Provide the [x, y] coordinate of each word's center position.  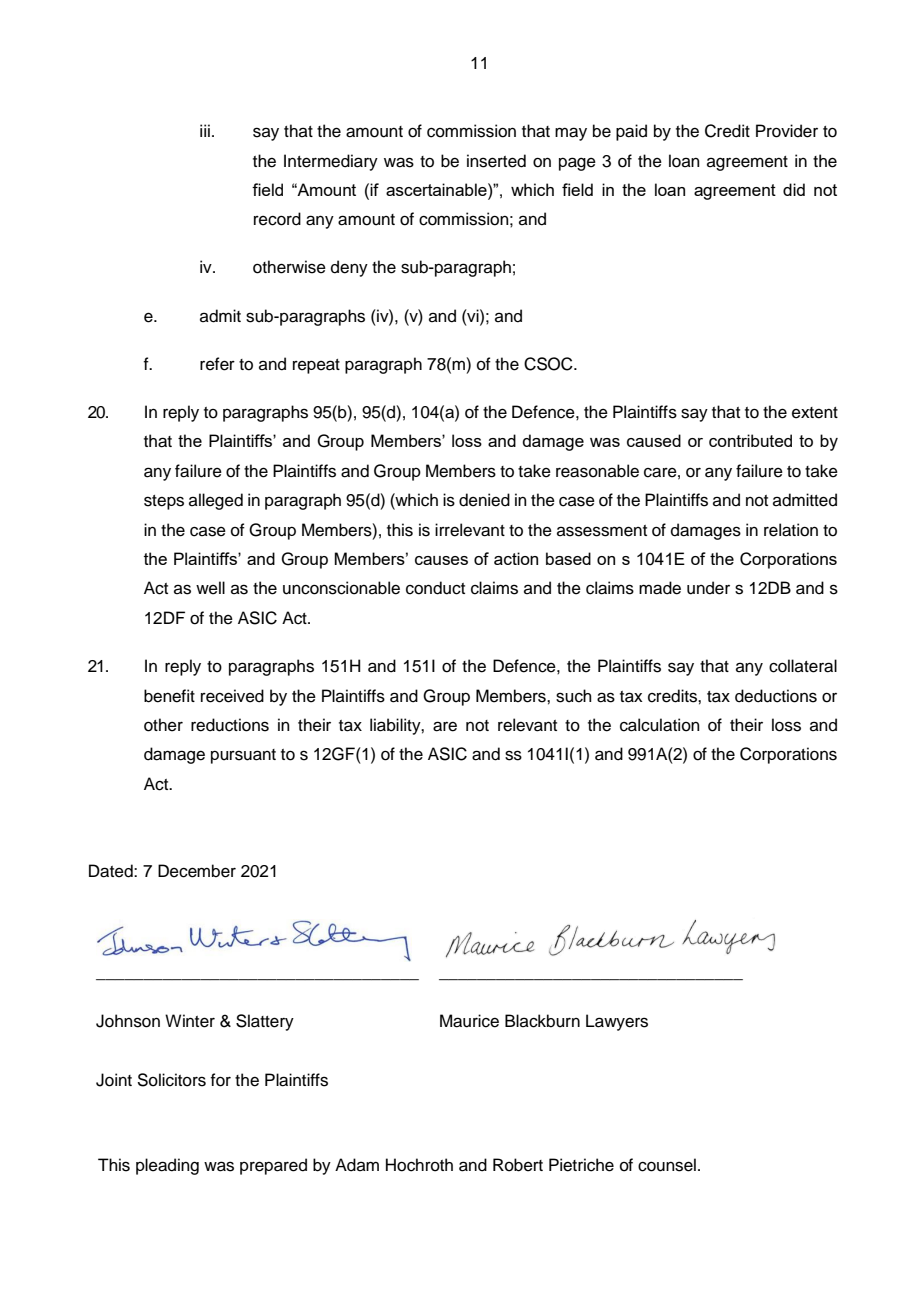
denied [484, 500]
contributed [750, 440]
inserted [496, 161]
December [197, 871]
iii [205, 130]
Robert [518, 1165]
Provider [787, 131]
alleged [216, 501]
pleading [167, 1166]
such [574, 696]
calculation [660, 725]
